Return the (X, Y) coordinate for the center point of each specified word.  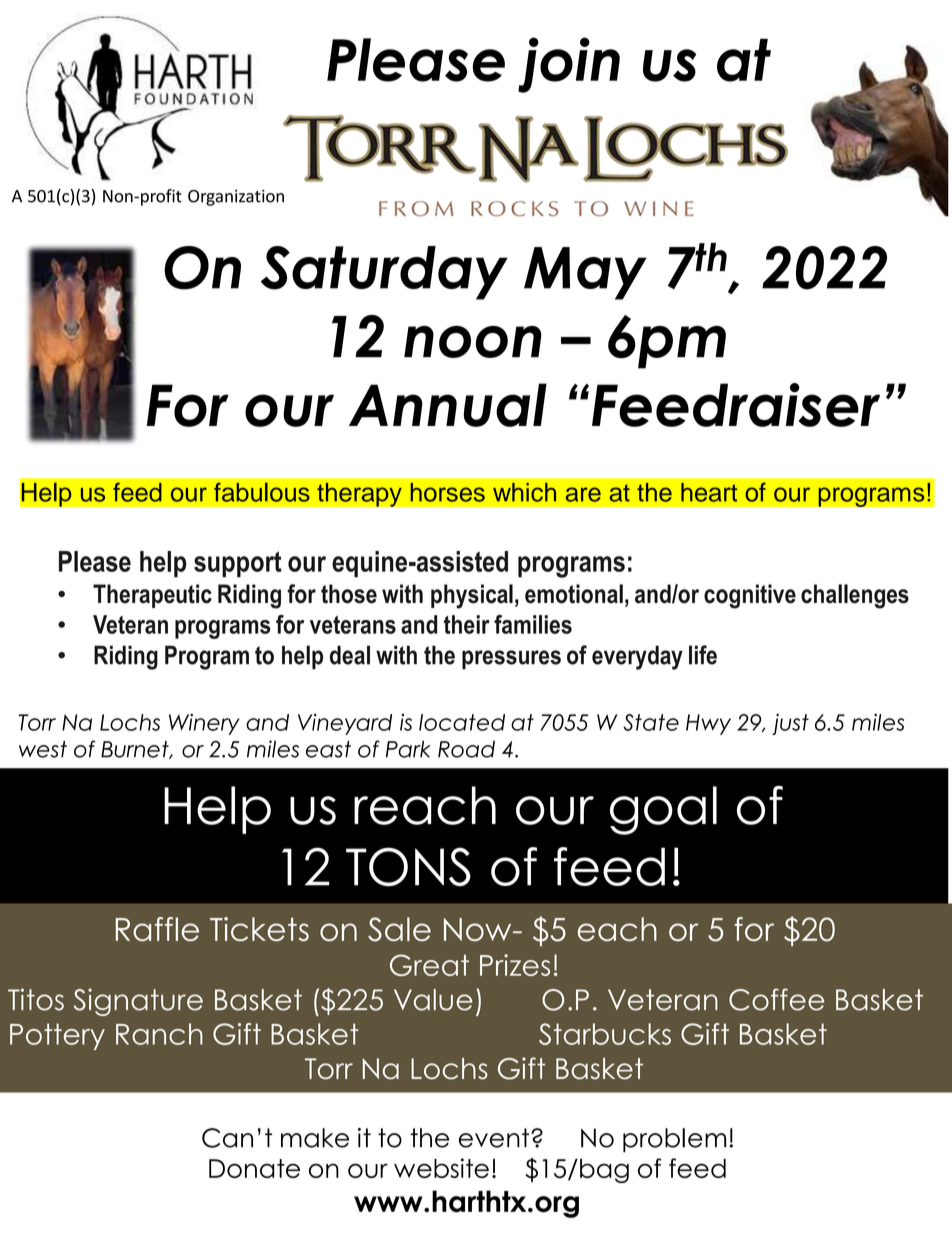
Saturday (384, 273)
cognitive (750, 596)
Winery (204, 724)
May (585, 273)
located (462, 722)
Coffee (776, 999)
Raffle (157, 929)
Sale (399, 929)
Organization (236, 198)
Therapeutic (152, 596)
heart (709, 492)
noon (473, 342)
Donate (254, 1168)
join (569, 65)
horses (447, 492)
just (790, 724)
